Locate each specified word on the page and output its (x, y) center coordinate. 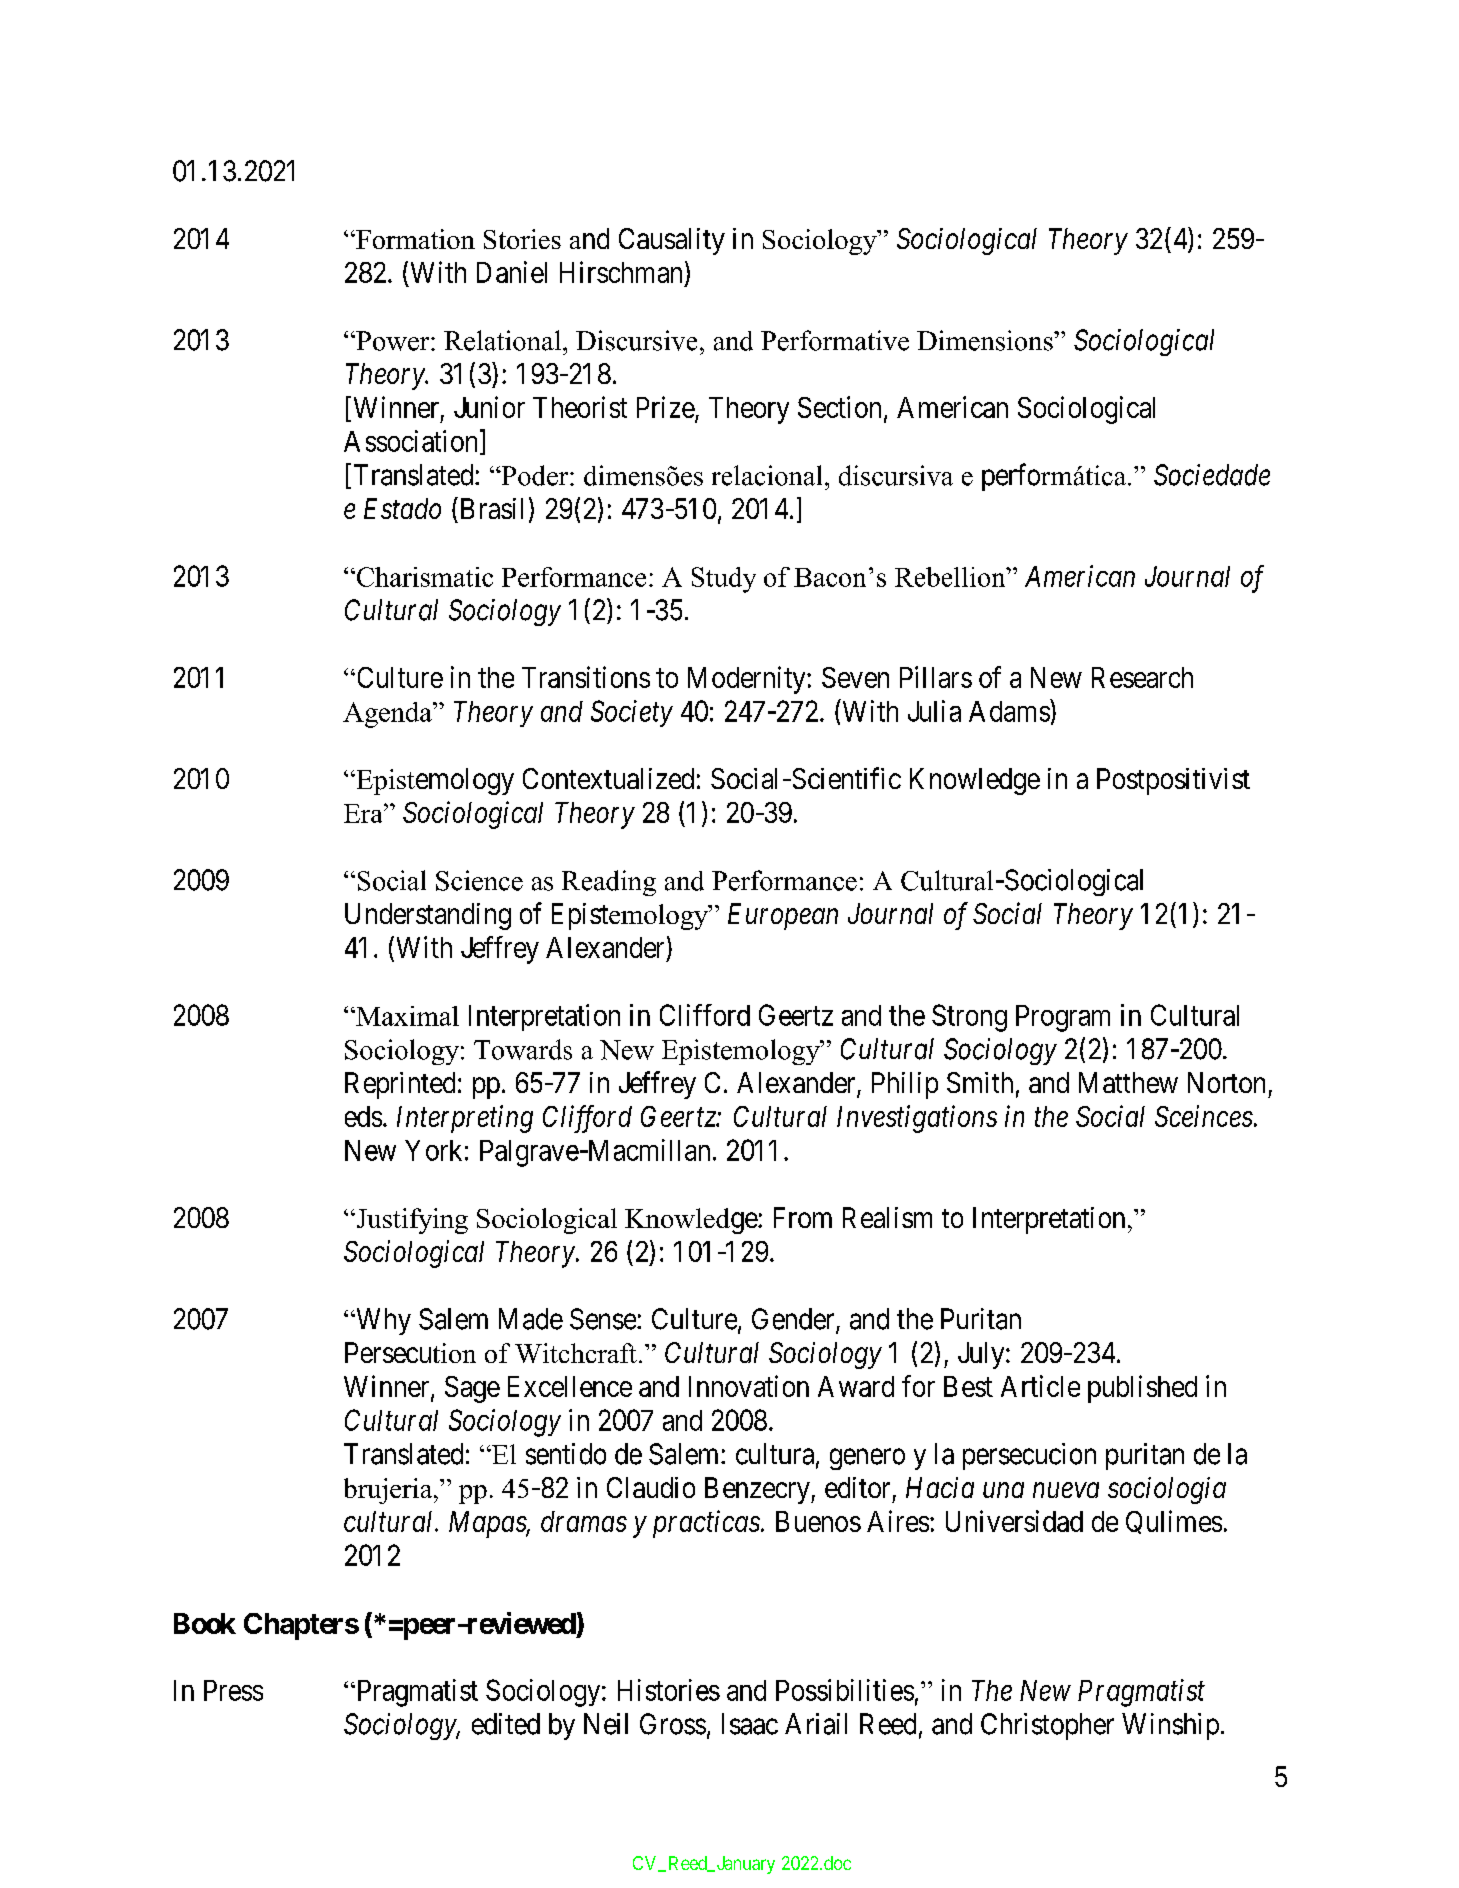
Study (724, 580)
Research (1142, 677)
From (803, 1217)
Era (364, 813)
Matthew (1128, 1082)
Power (393, 341)
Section (839, 407)
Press (233, 1690)
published (1142, 1389)
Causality (672, 241)
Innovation (749, 1386)
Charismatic (423, 577)
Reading (609, 883)
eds (363, 1116)
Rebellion (951, 577)
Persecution (410, 1352)
